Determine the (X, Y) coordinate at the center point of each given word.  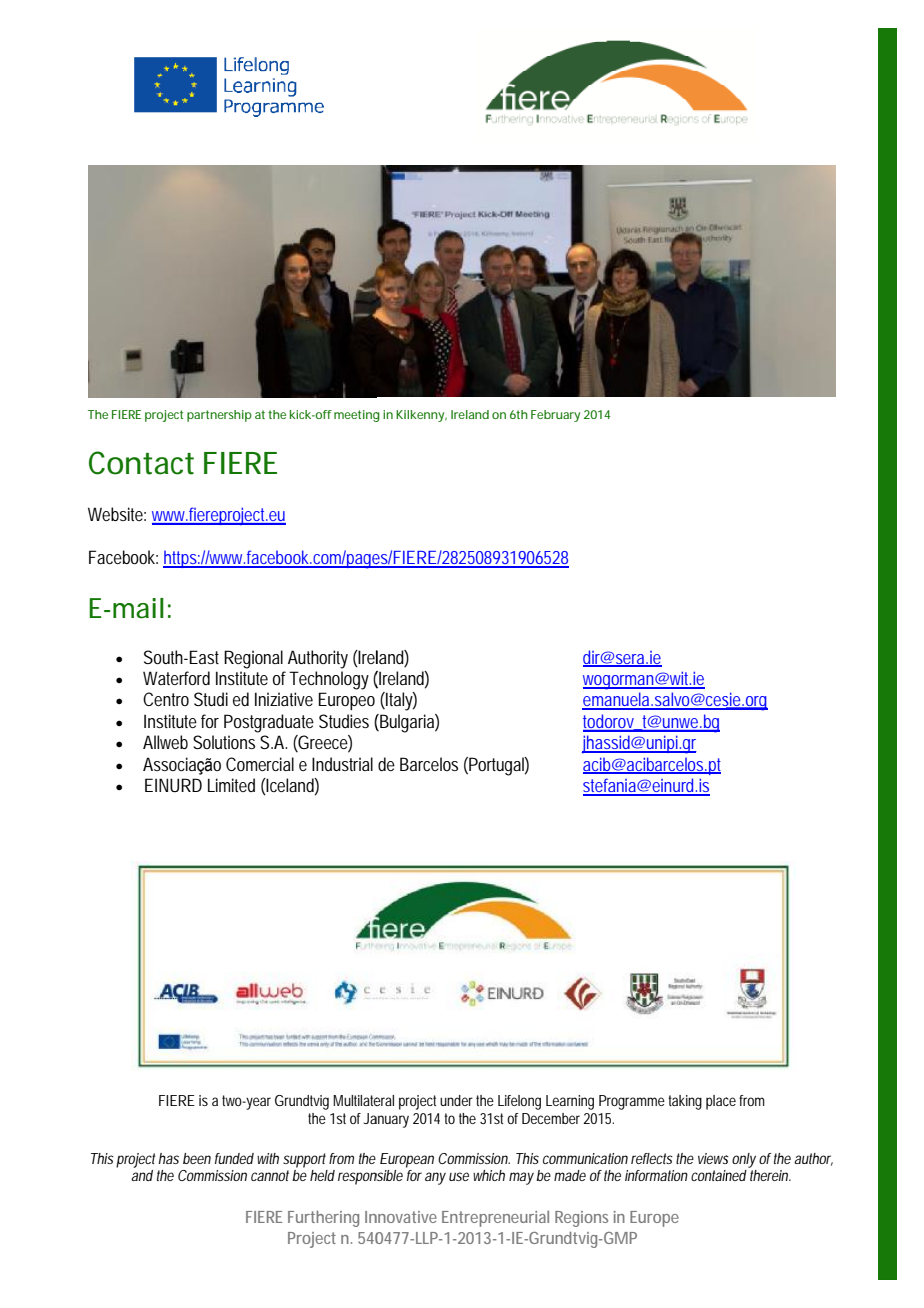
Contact (141, 463)
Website (117, 514)
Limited (231, 785)
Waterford (176, 678)
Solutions (224, 742)
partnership (219, 416)
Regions (581, 1219)
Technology (329, 680)
